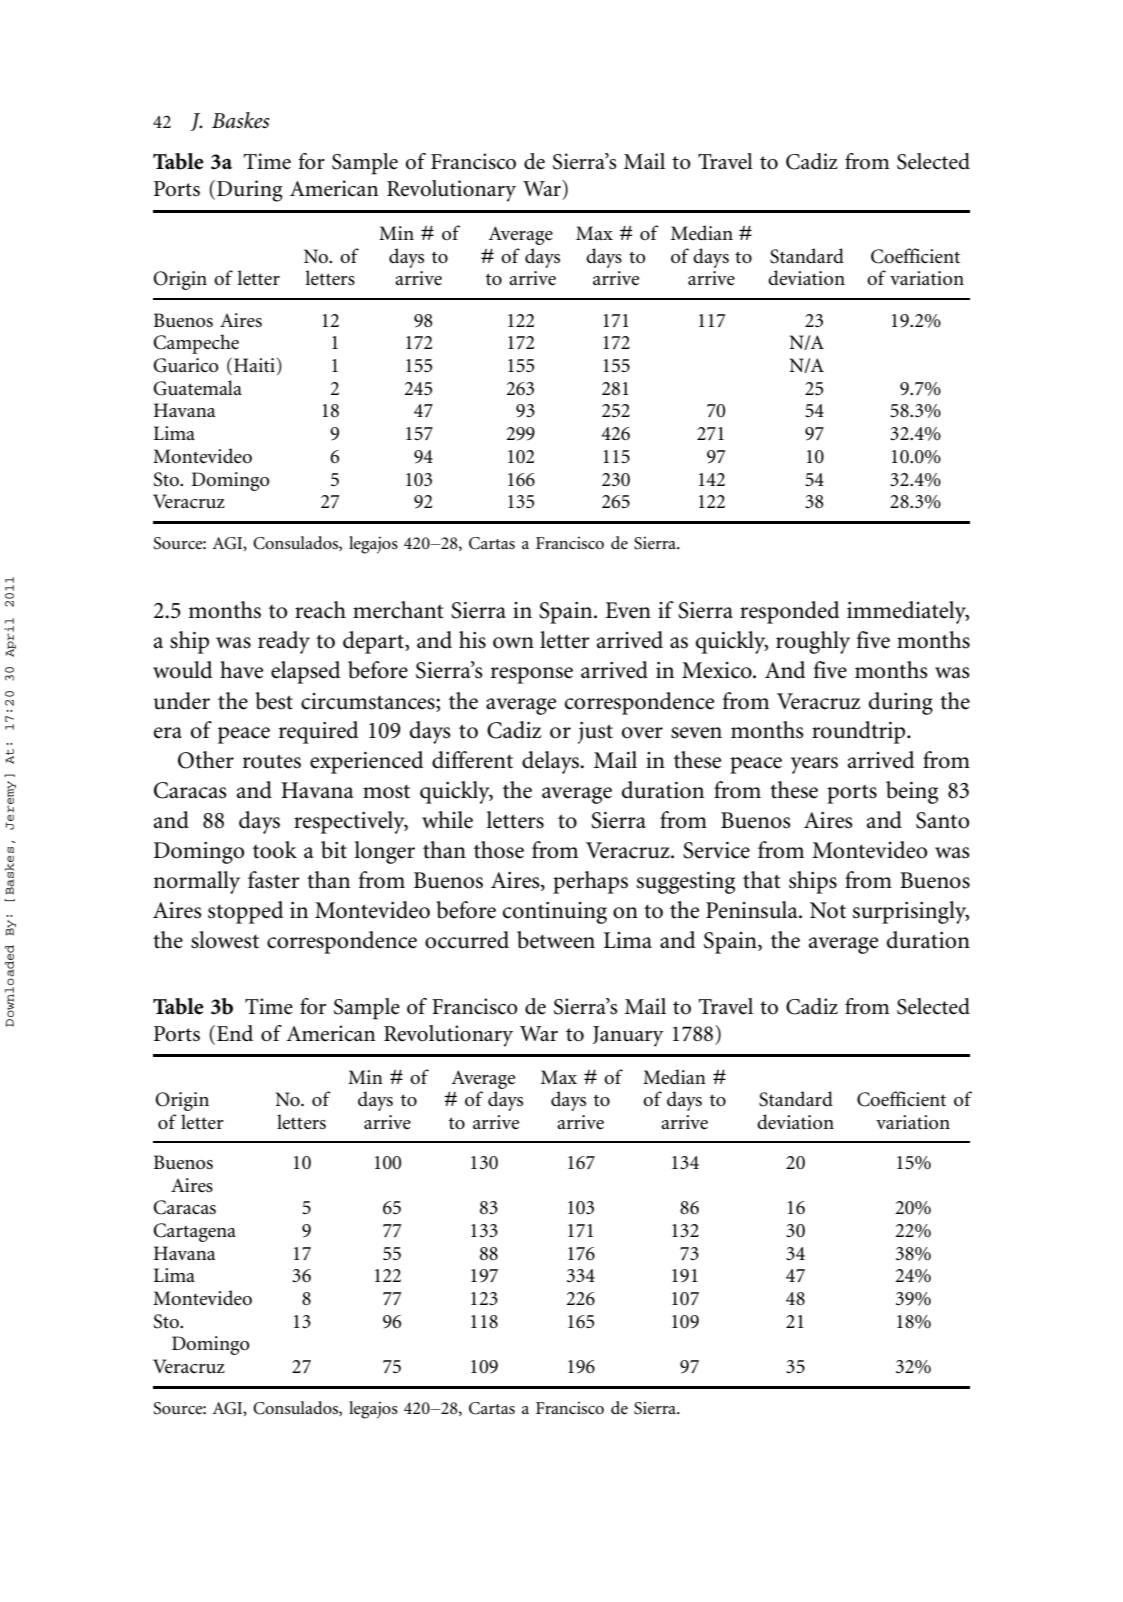 This image has height=1602, width=1123. Describe the element at coordinates (256, 366) in the image. I see `Haiti` at that location.
